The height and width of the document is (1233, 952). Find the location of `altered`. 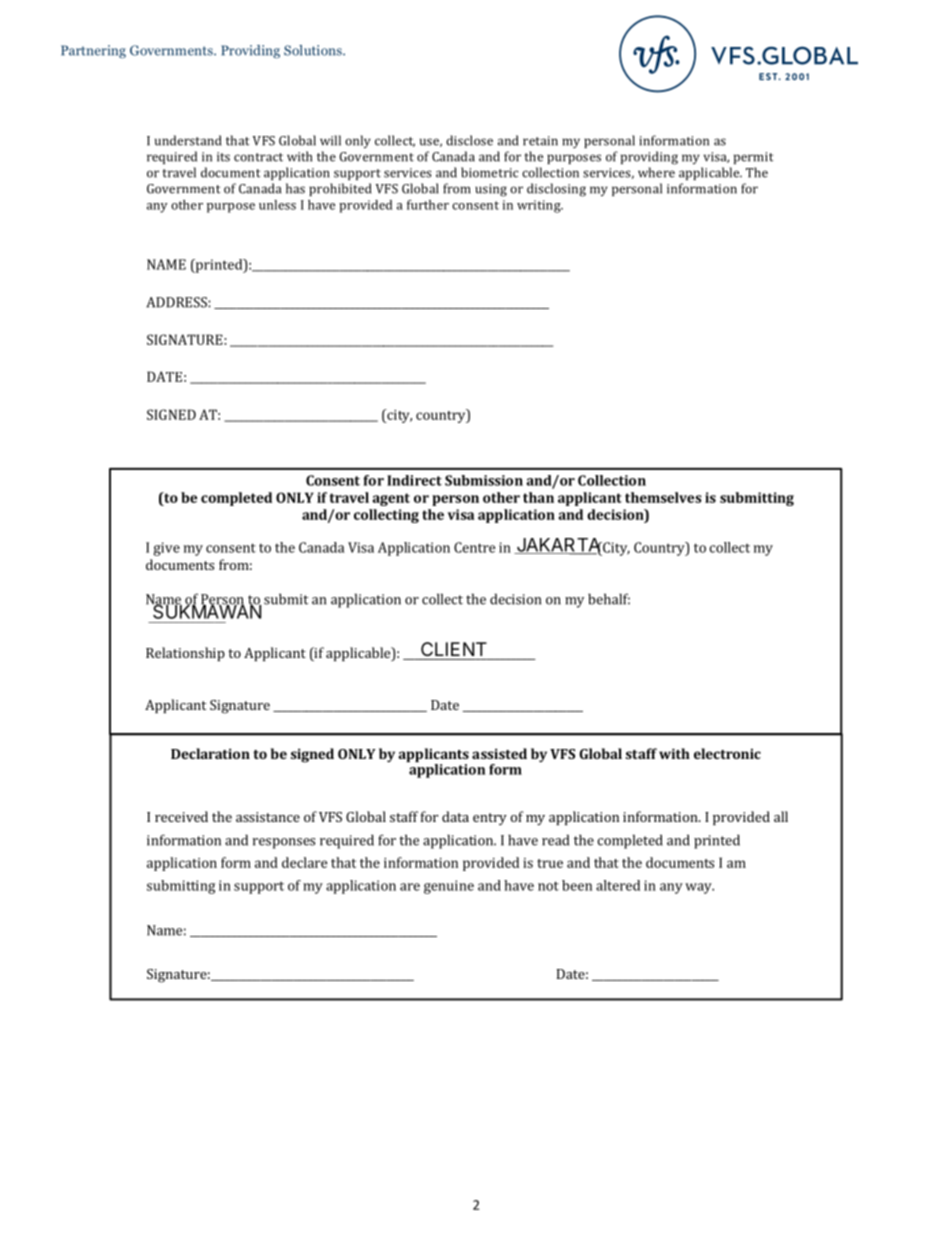

altered is located at coordinates (618, 885).
